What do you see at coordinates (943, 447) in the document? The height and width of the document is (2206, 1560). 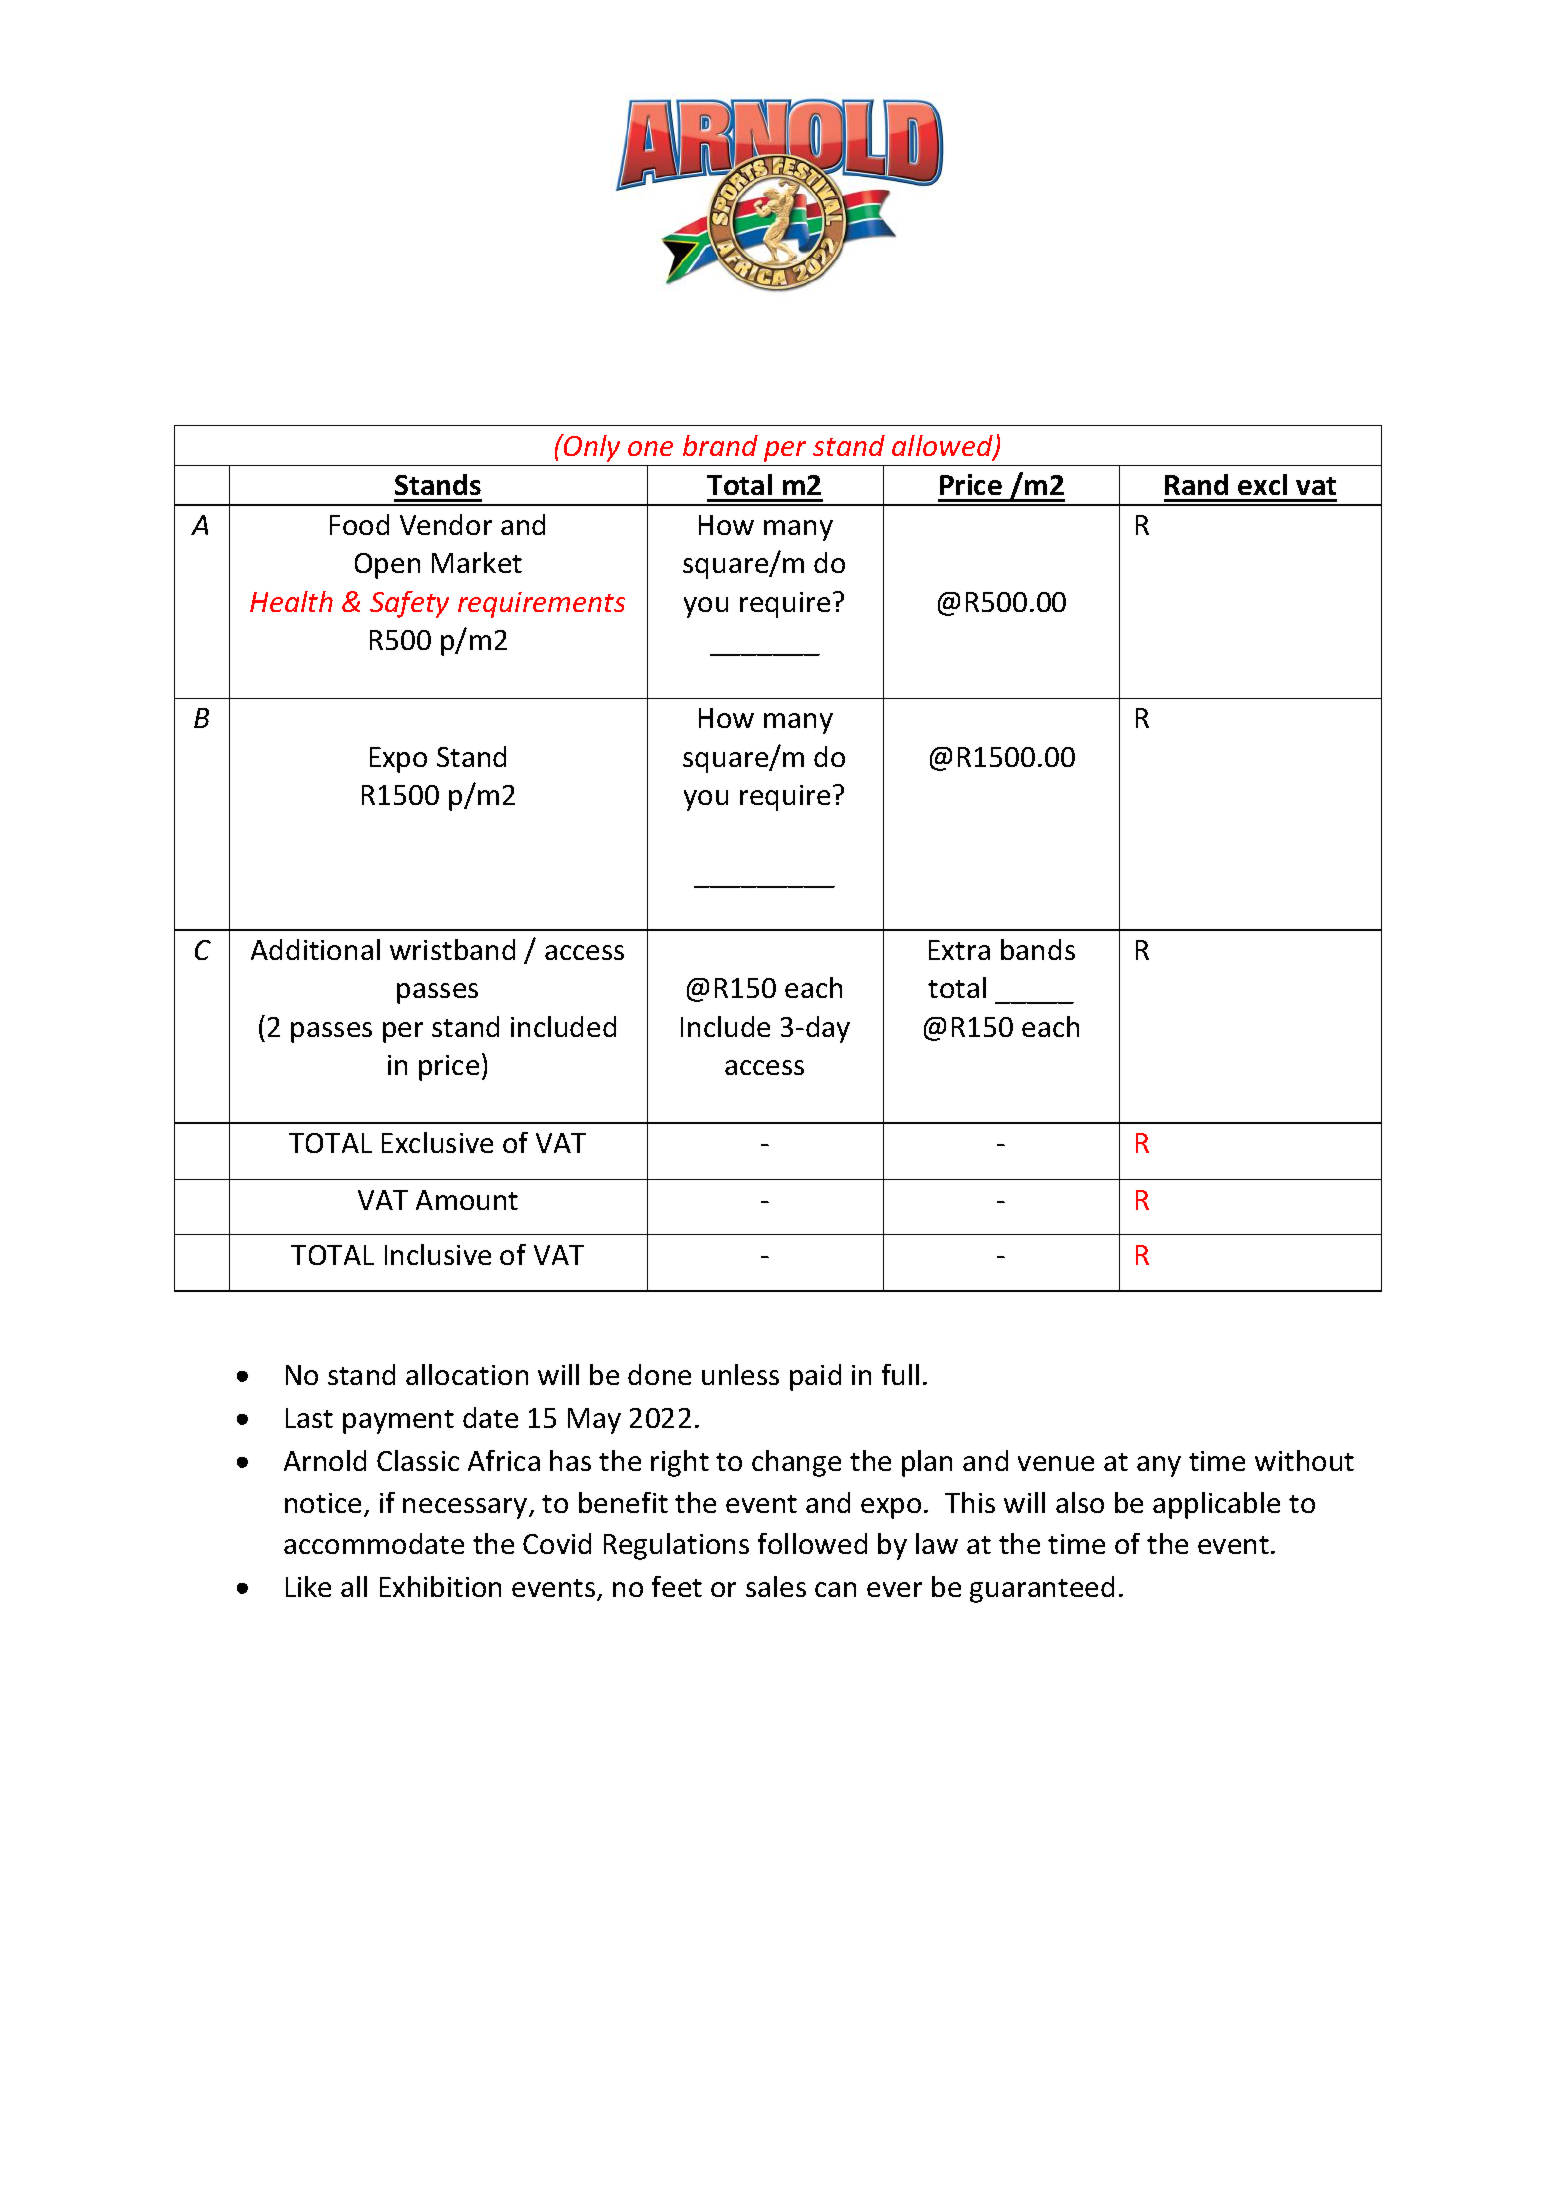 I see `allowed` at bounding box center [943, 447].
